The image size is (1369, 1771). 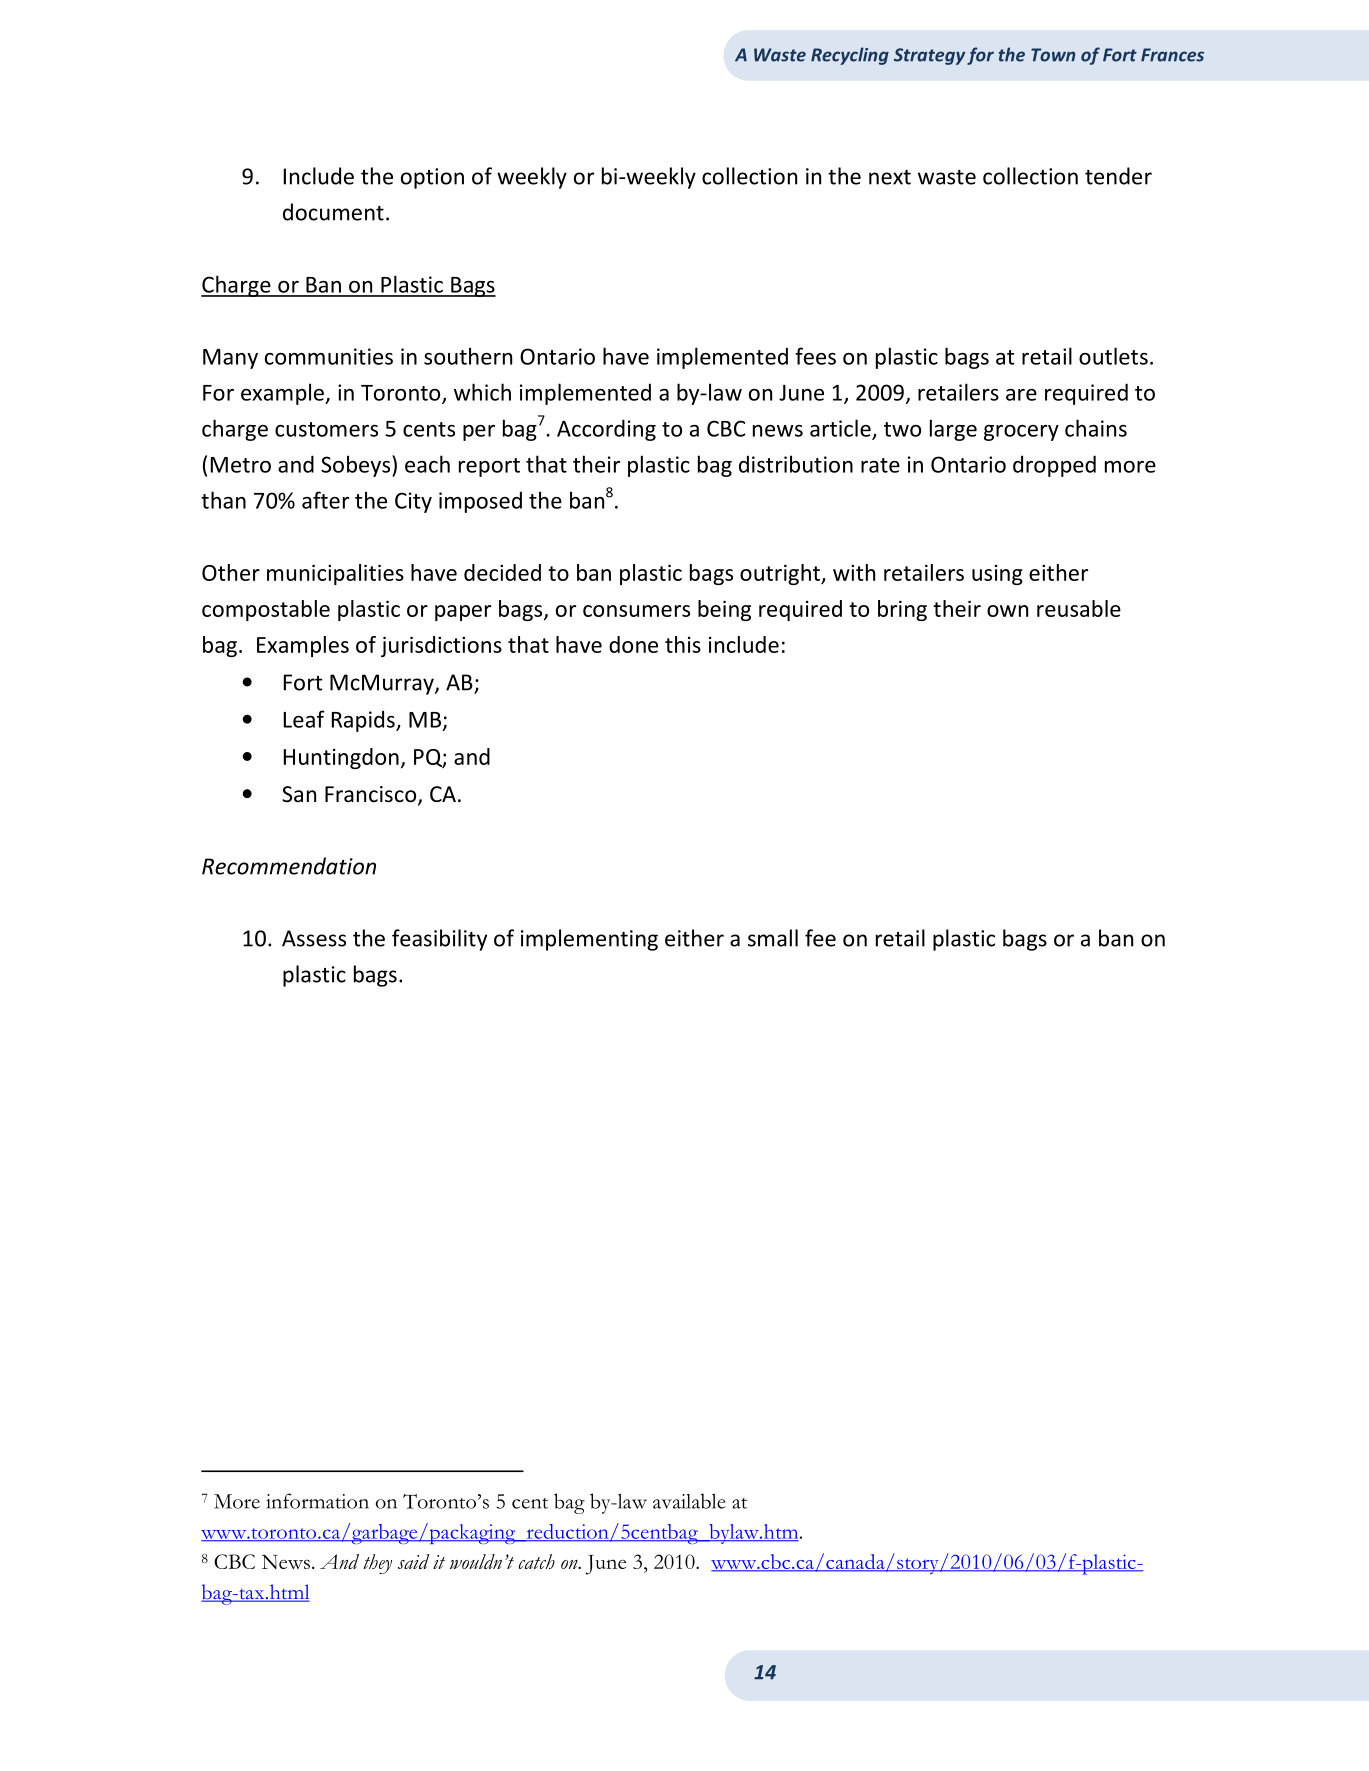 What do you see at coordinates (1079, 608) in the screenshot?
I see `reusable` at bounding box center [1079, 608].
